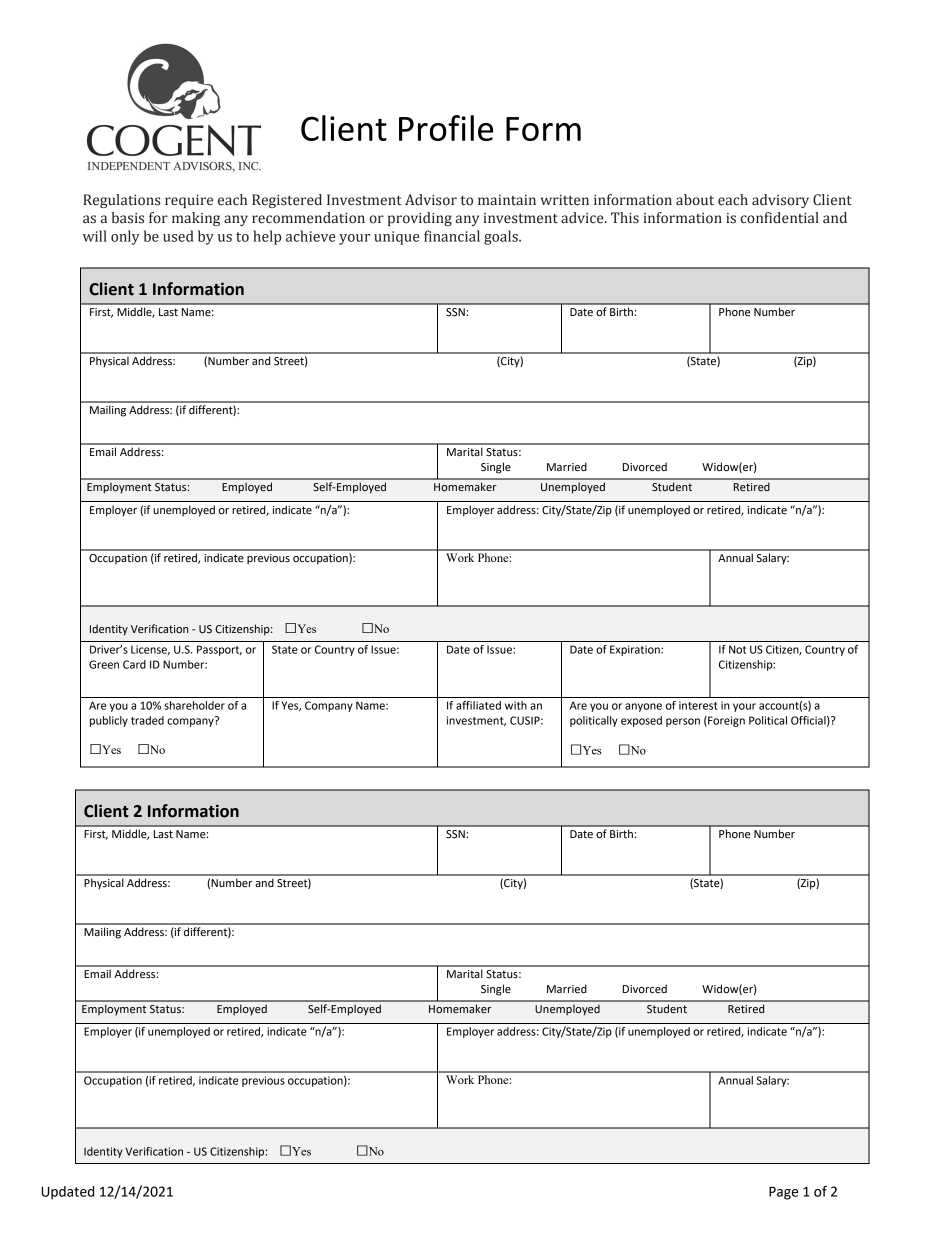 The width and height of the image is (952, 1233). What do you see at coordinates (516, 705) in the image?
I see `with` at bounding box center [516, 705].
